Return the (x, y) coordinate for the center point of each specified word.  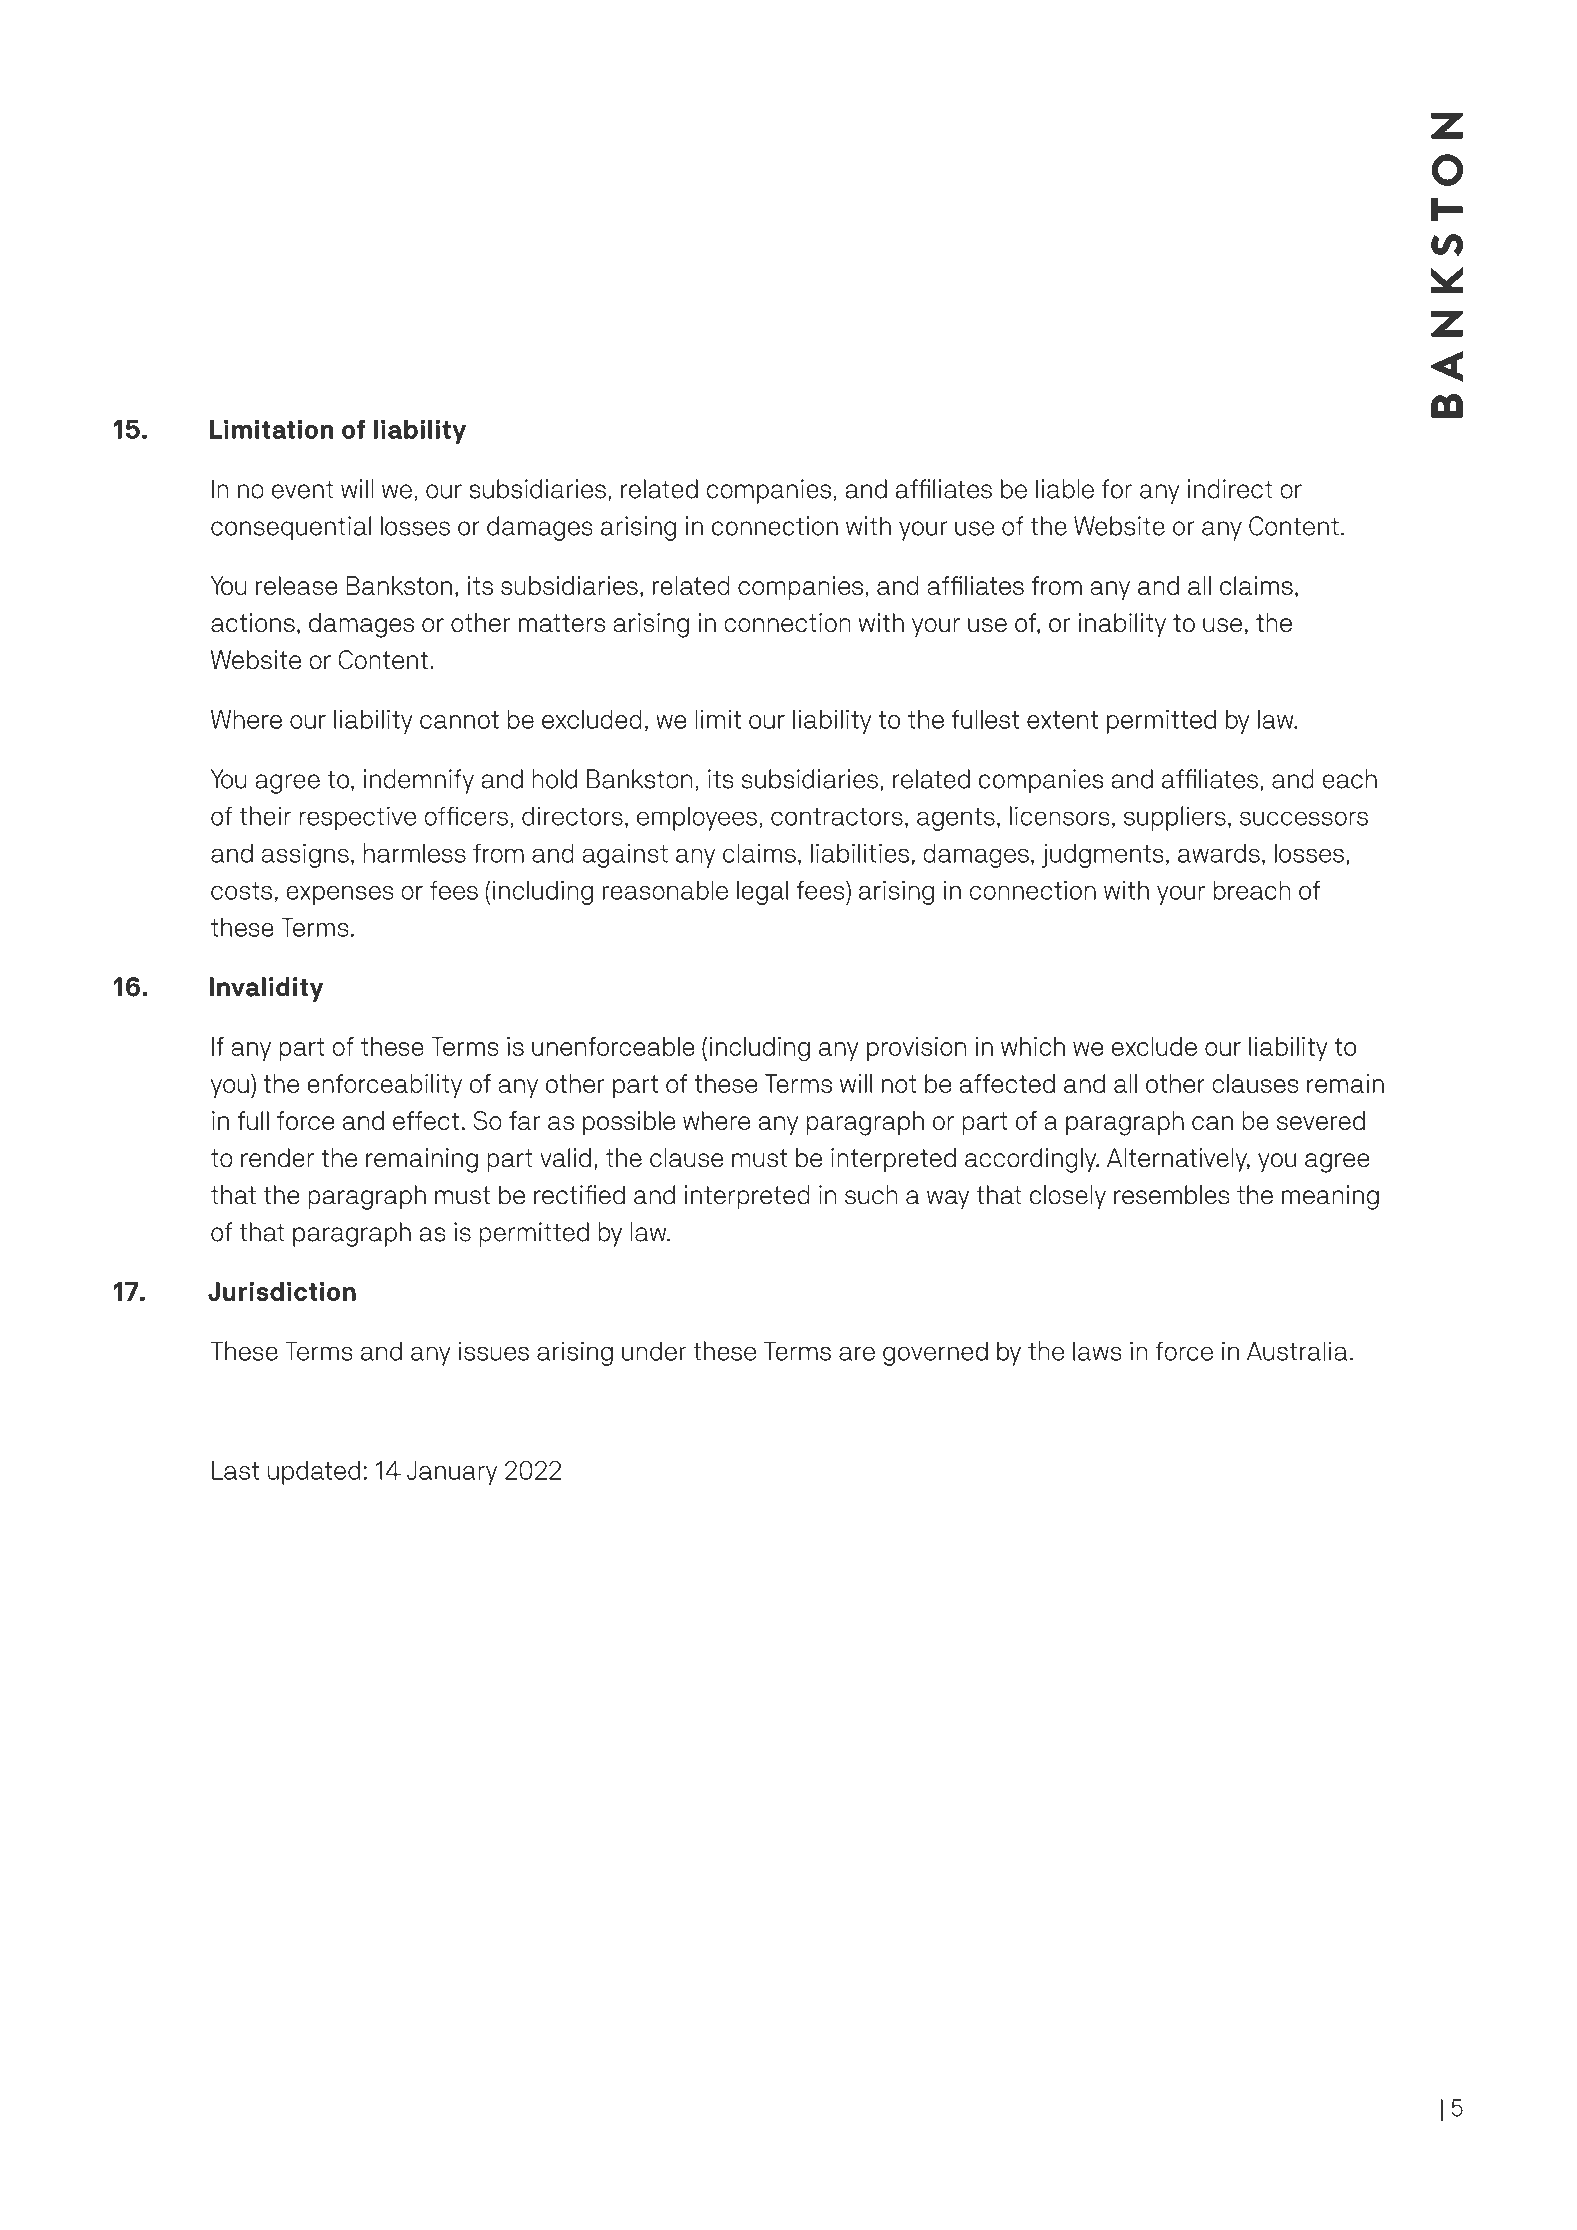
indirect (1230, 489)
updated (313, 1473)
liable (1065, 489)
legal (762, 892)
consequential (291, 528)
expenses (340, 895)
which (1033, 1046)
